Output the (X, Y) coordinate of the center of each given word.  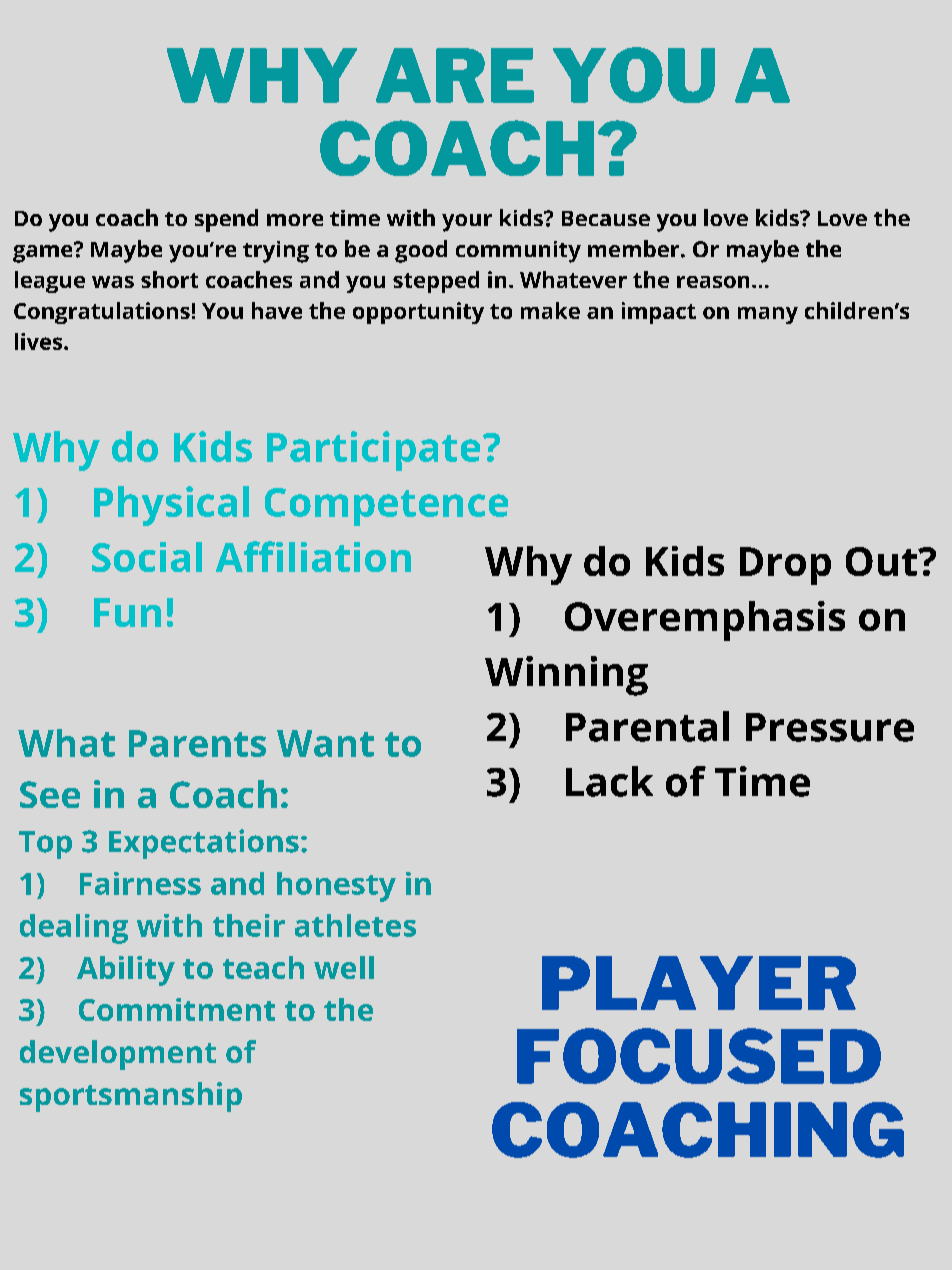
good (421, 251)
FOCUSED (699, 1056)
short (169, 279)
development (118, 1055)
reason (713, 282)
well (344, 967)
